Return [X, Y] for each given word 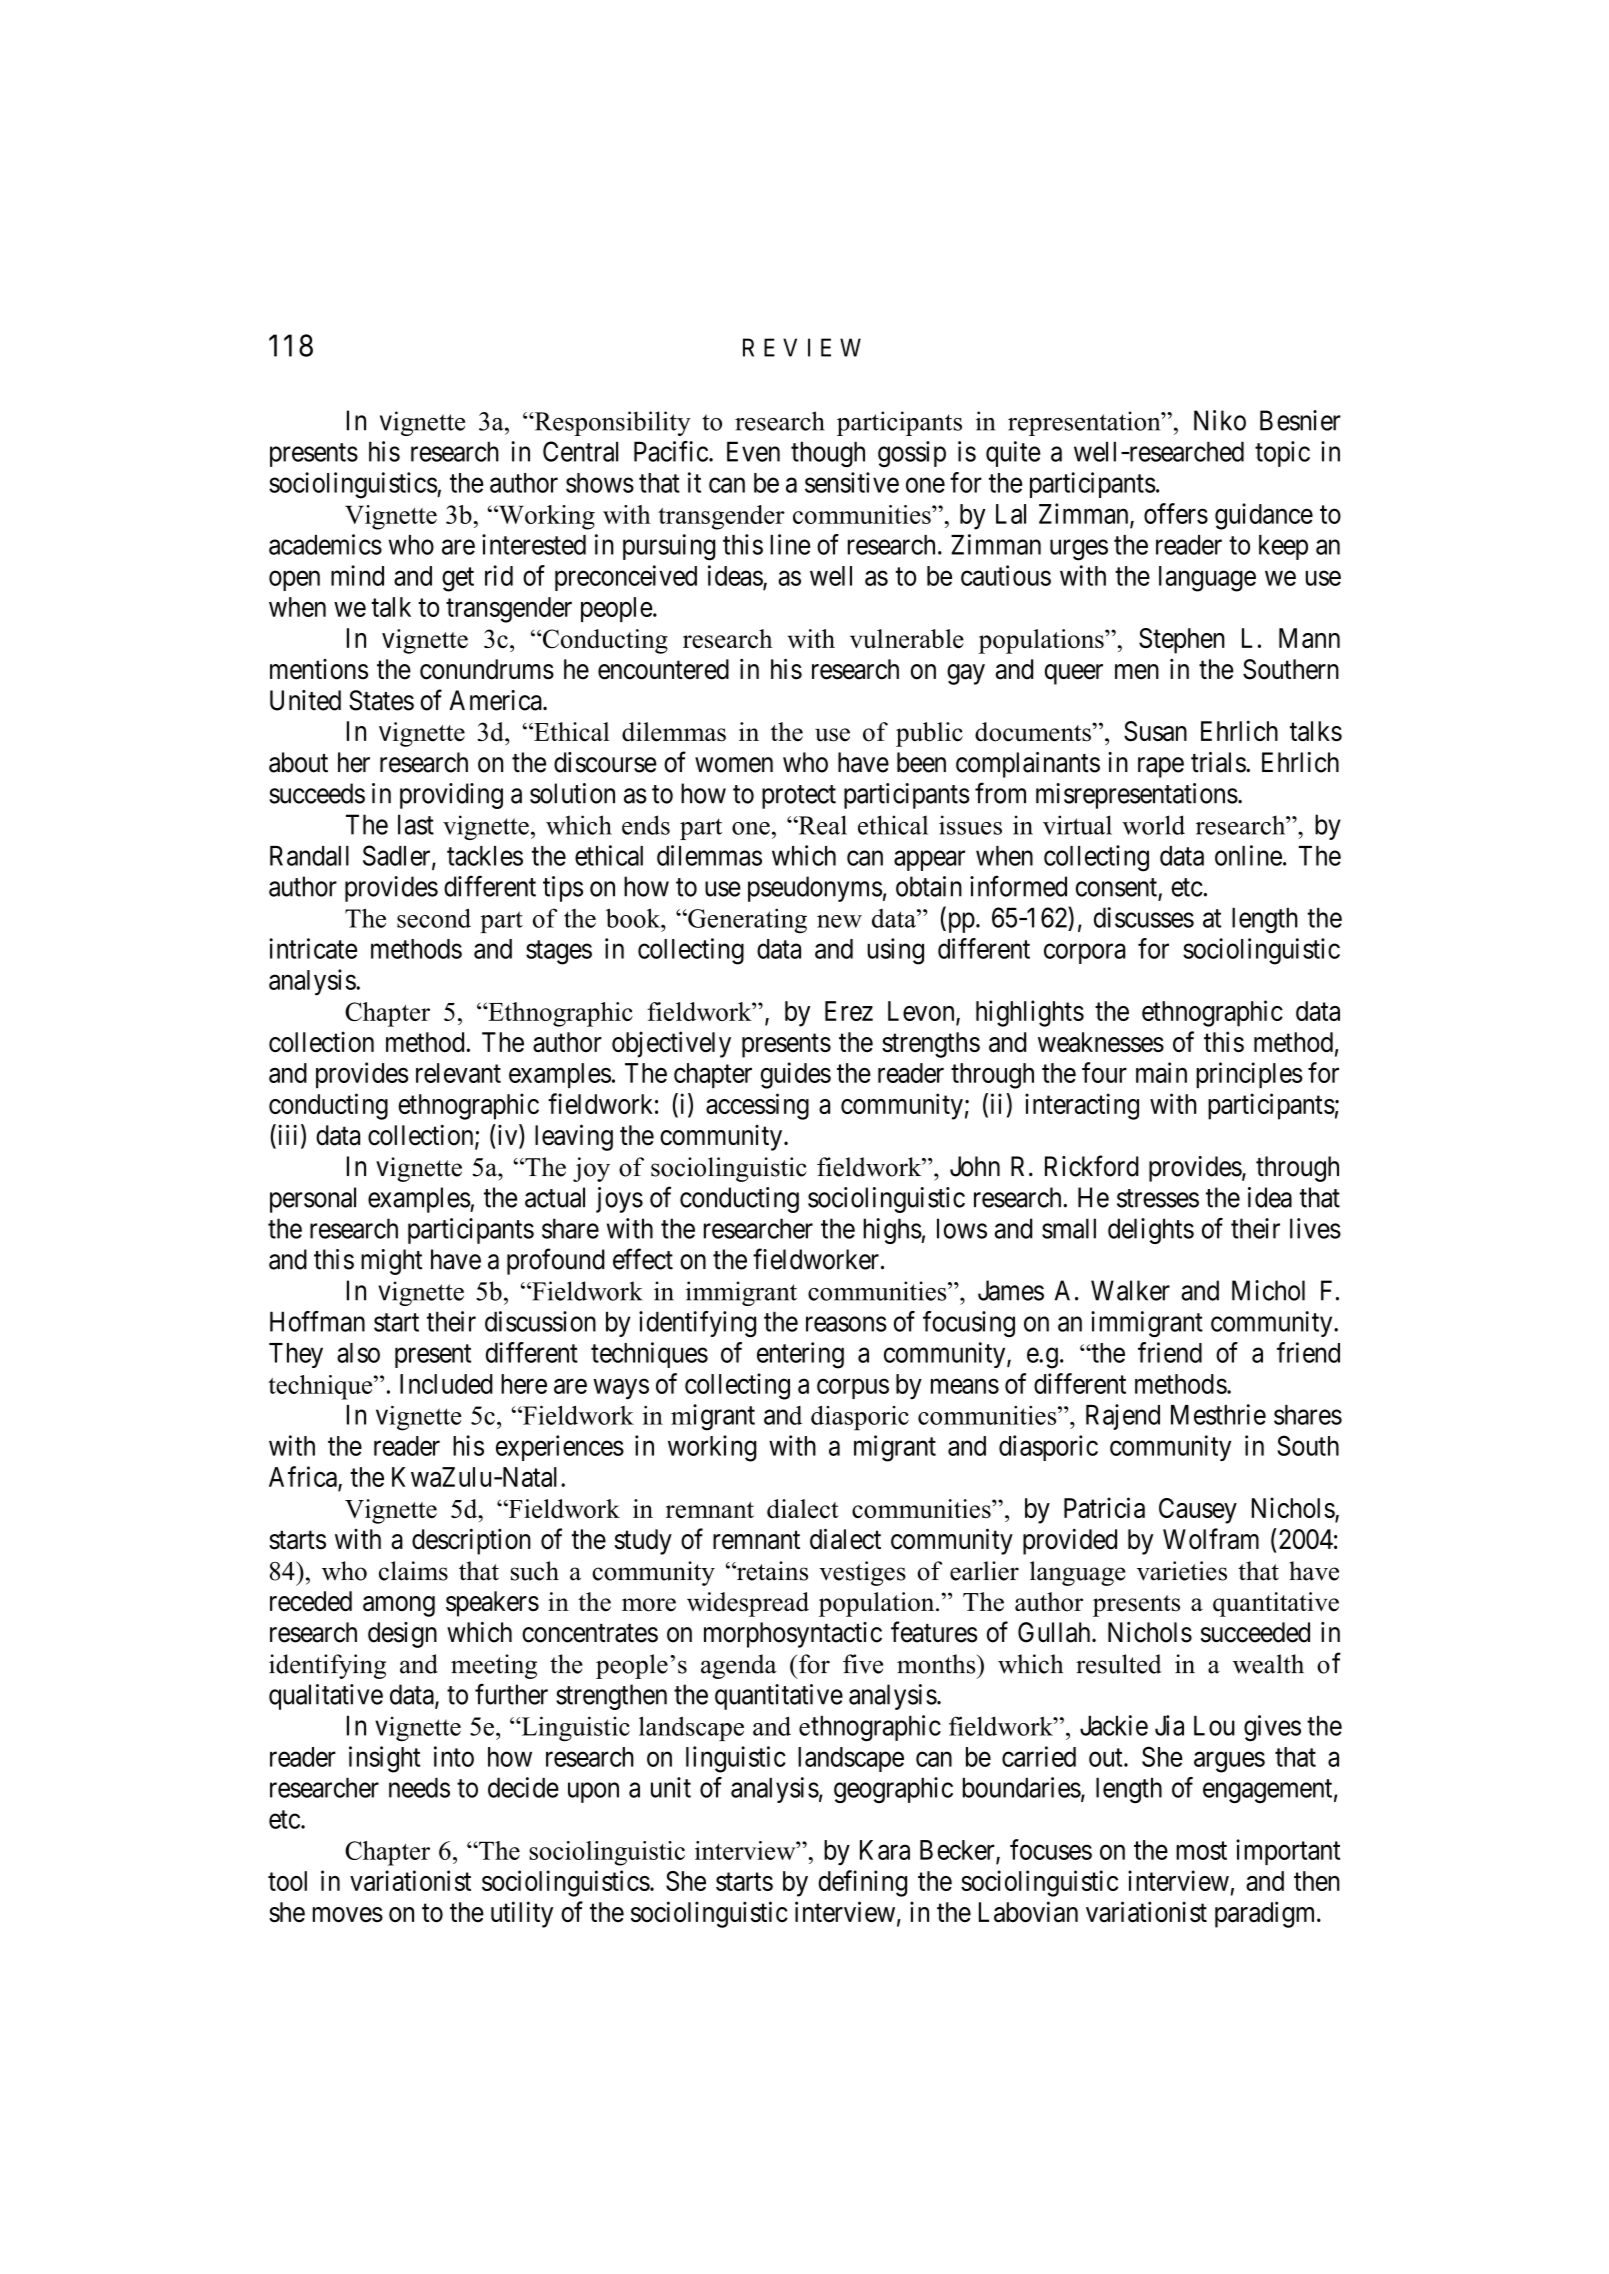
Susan [1155, 731]
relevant [458, 1073]
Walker [1130, 1290]
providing [451, 796]
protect [799, 797]
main [1161, 1072]
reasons [846, 1324]
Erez [849, 1011]
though [828, 454]
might [391, 1262]
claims [413, 1571]
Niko [1220, 420]
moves [348, 1914]
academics [325, 544]
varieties [1182, 1571]
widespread [748, 1604]
